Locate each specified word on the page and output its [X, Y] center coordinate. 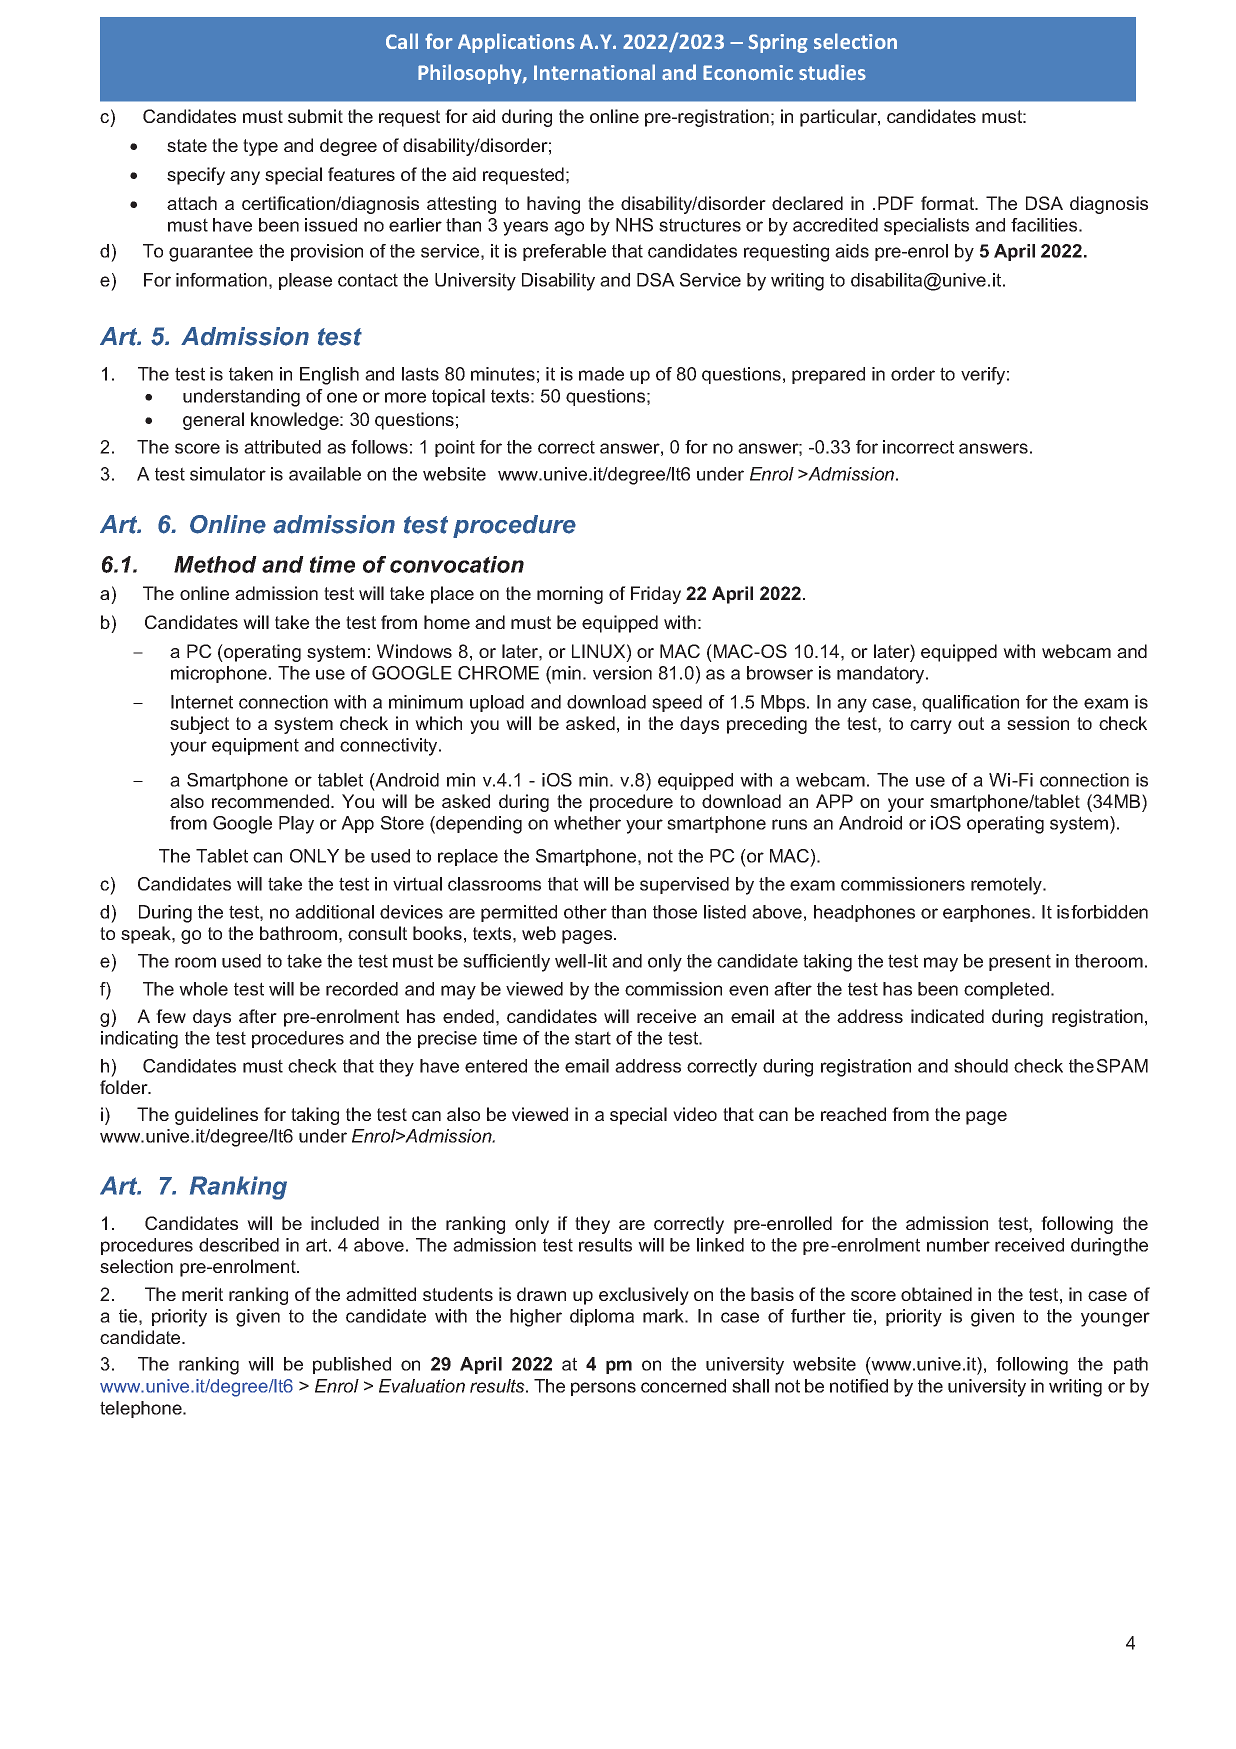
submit [315, 116]
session [1038, 723]
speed [677, 703]
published [352, 1365]
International [594, 72]
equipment [255, 746]
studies [832, 72]
